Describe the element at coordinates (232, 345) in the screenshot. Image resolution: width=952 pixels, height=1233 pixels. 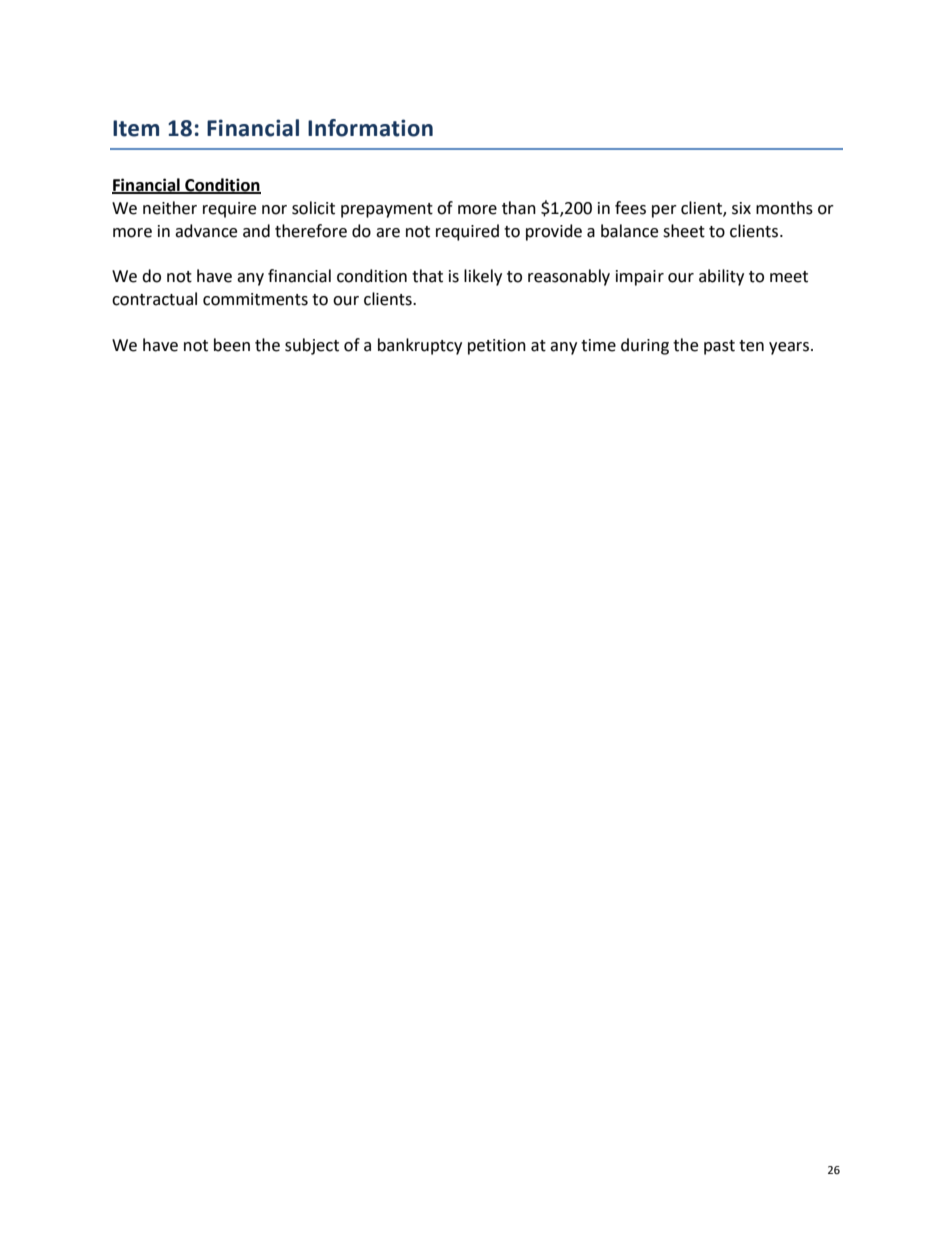
I see `been` at that location.
